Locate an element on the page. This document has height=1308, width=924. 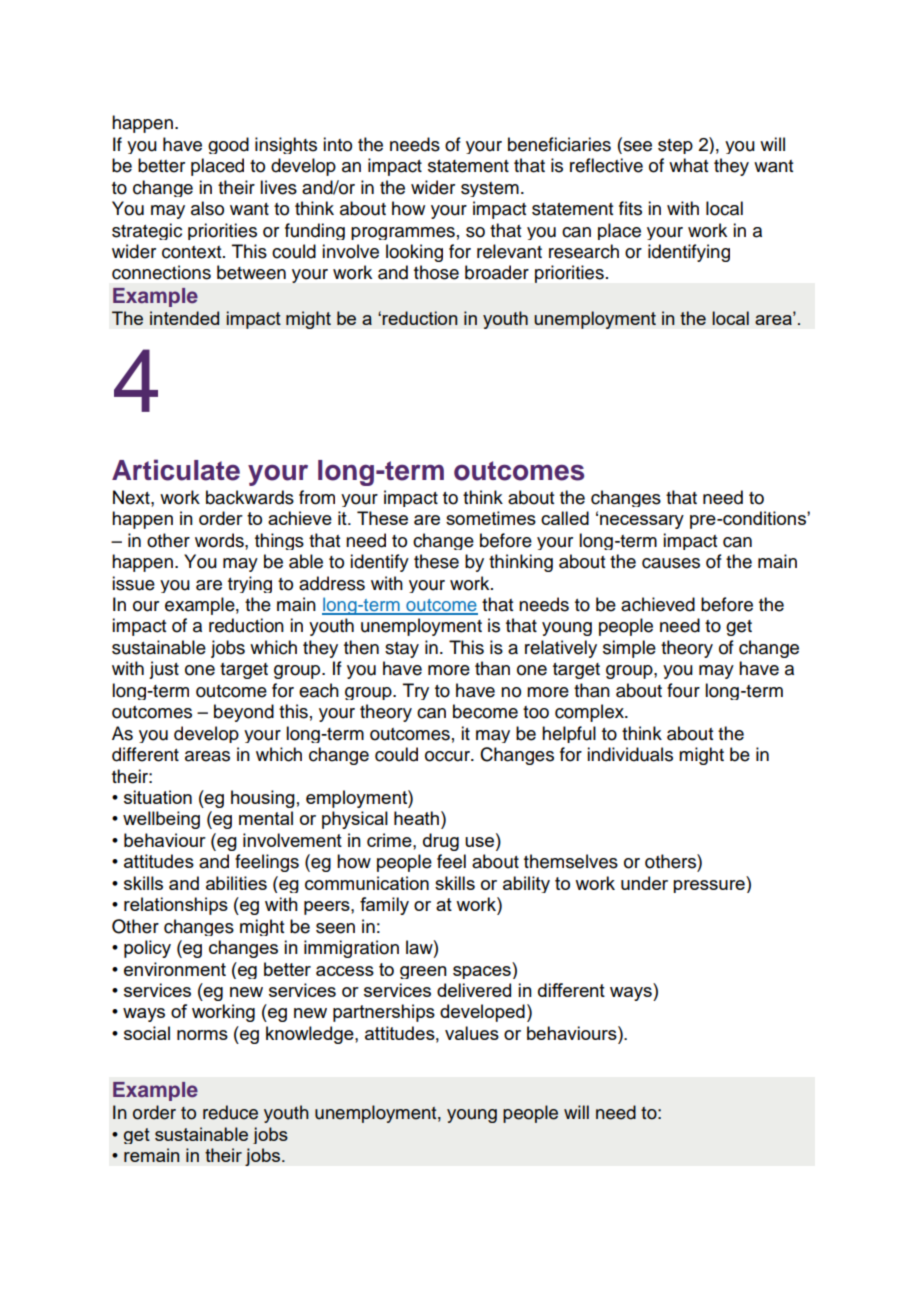
Articulate is located at coordinates (176, 470).
